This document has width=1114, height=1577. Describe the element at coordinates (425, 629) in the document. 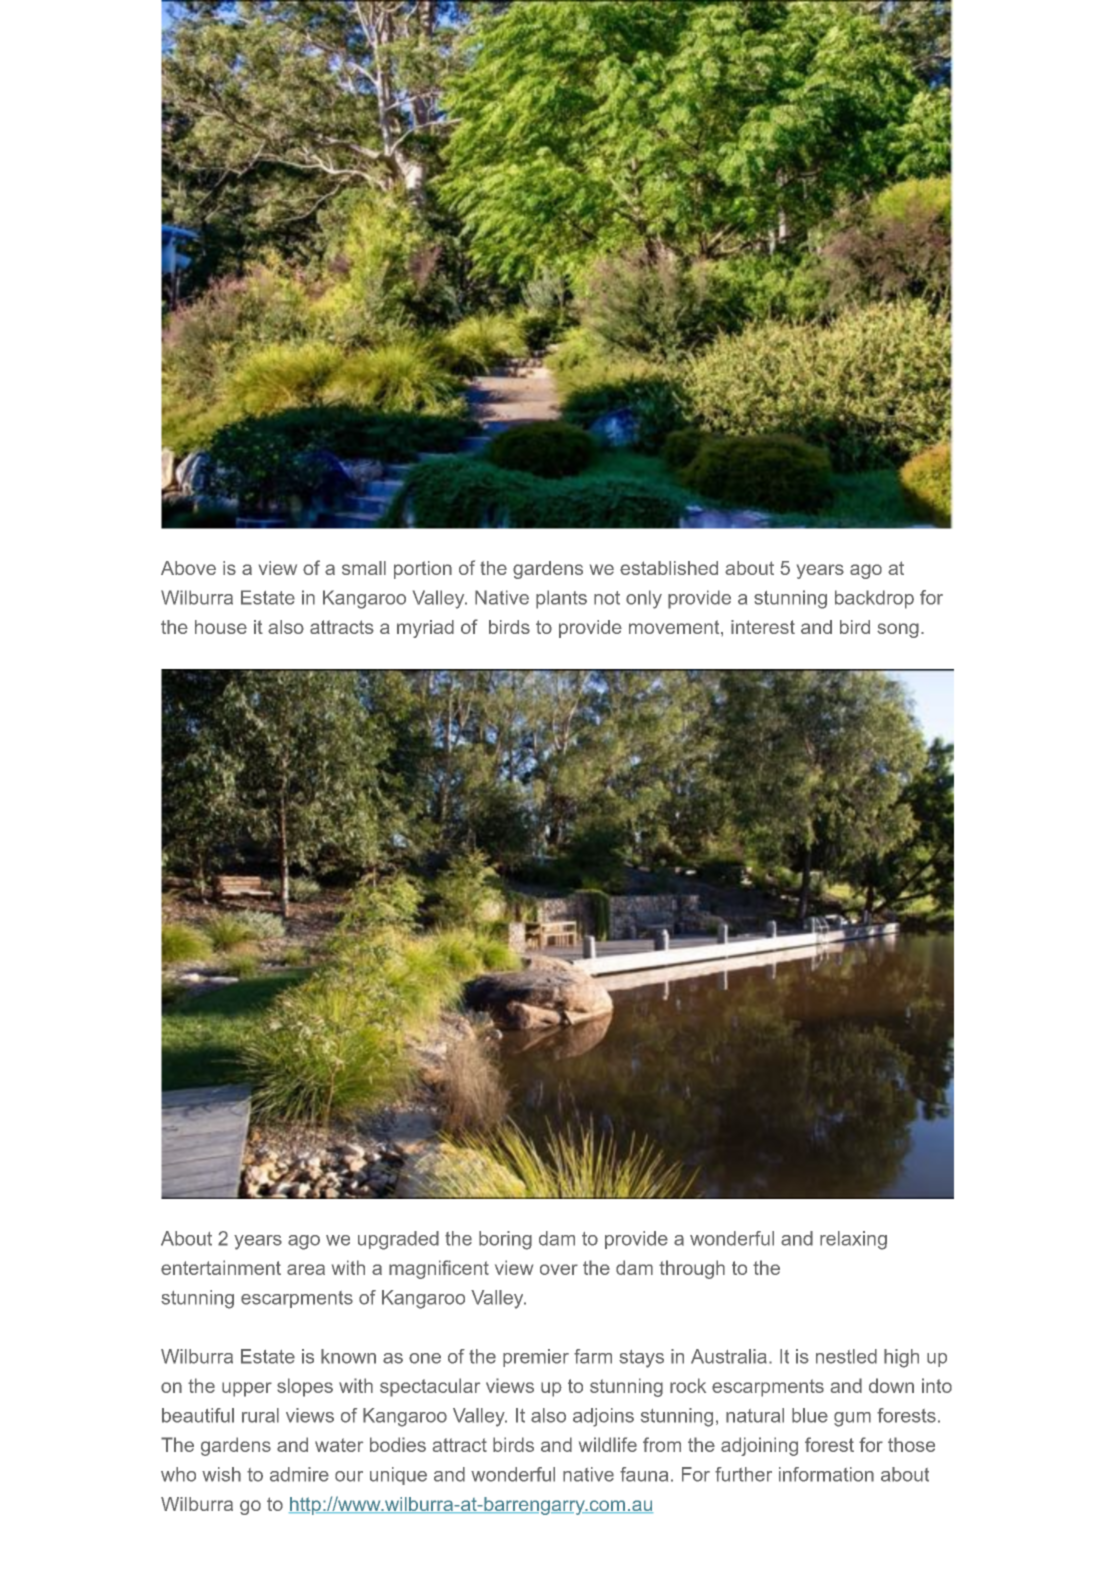

I see `myriad` at that location.
